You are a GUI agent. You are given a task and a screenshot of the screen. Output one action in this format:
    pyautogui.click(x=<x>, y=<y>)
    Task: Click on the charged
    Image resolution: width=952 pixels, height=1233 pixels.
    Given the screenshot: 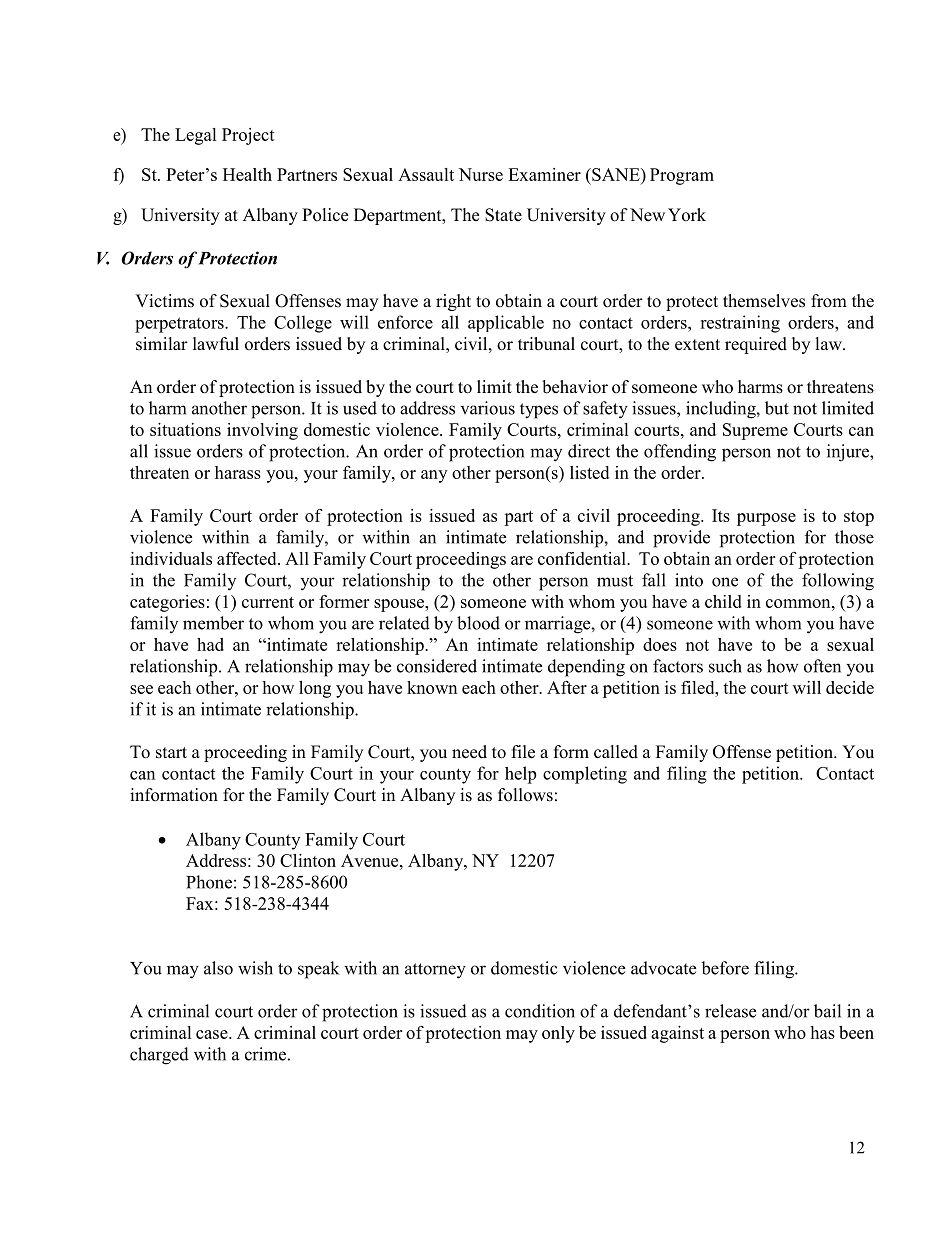 What is the action you would take?
    pyautogui.click(x=159, y=1056)
